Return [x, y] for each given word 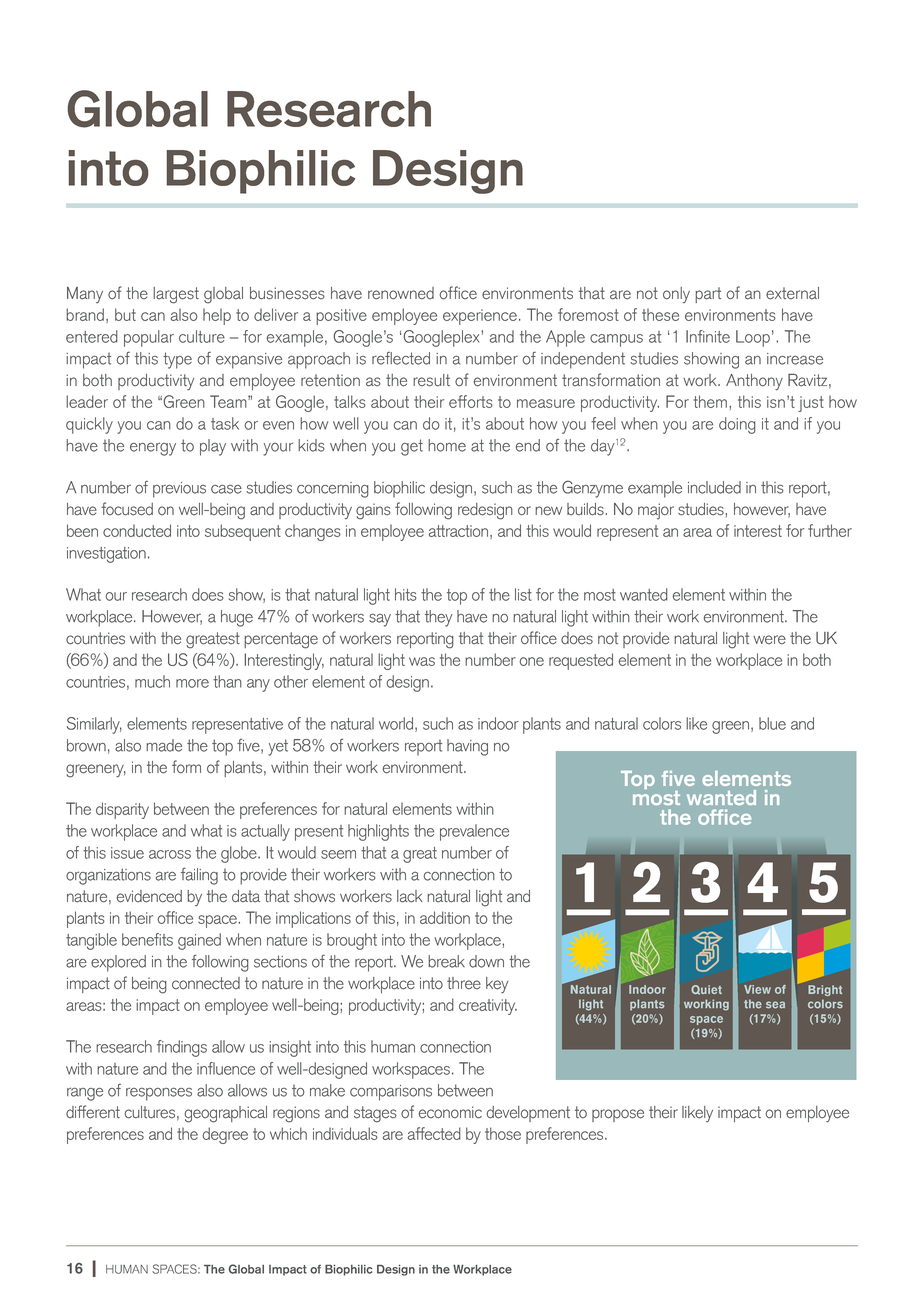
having [467, 747]
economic [450, 1112]
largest [176, 295]
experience [480, 317]
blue [772, 723]
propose [618, 1115]
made [164, 745]
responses [159, 1094]
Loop [753, 338]
